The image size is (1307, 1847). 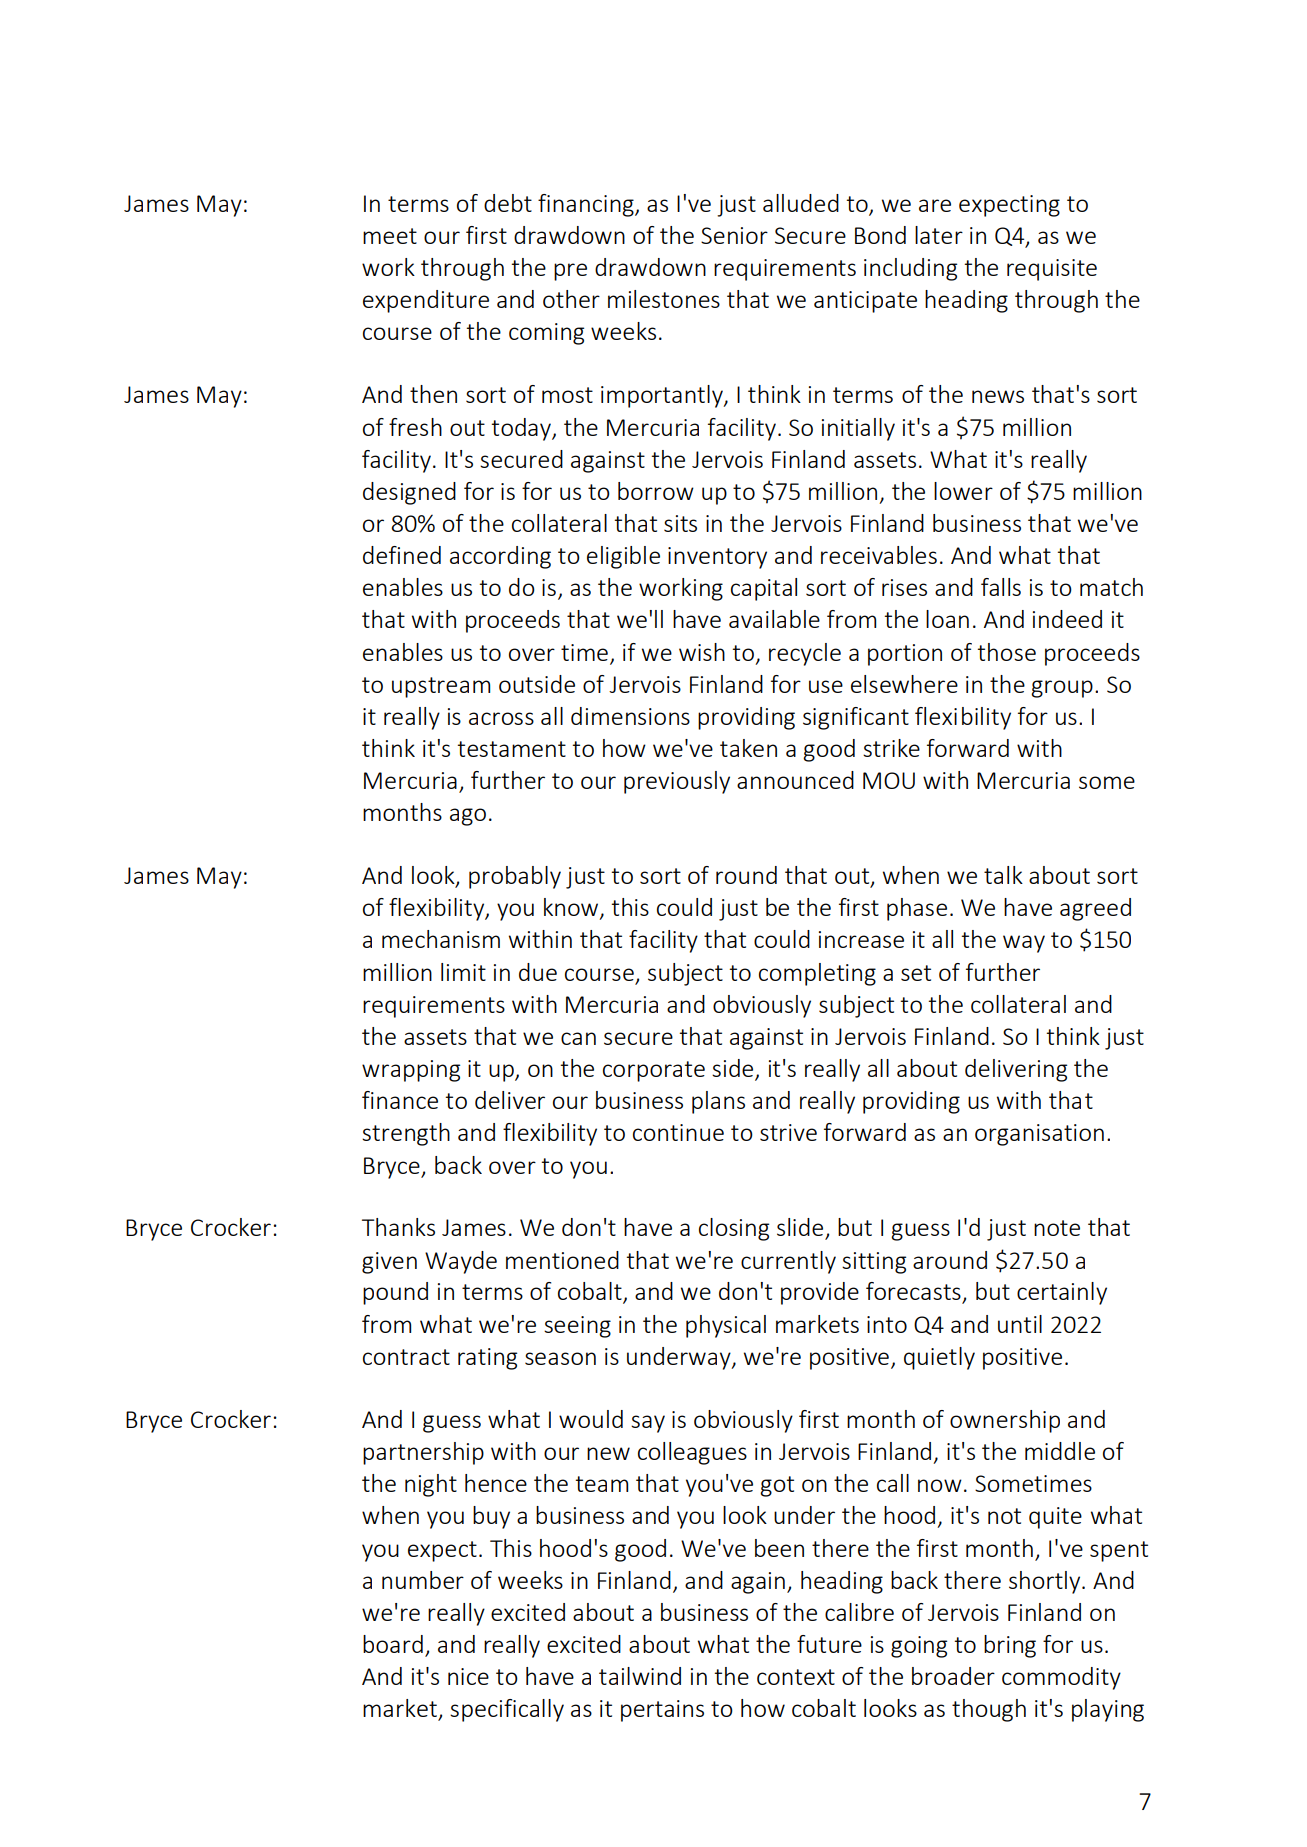 What do you see at coordinates (463, 972) in the screenshot?
I see `limit` at bounding box center [463, 972].
